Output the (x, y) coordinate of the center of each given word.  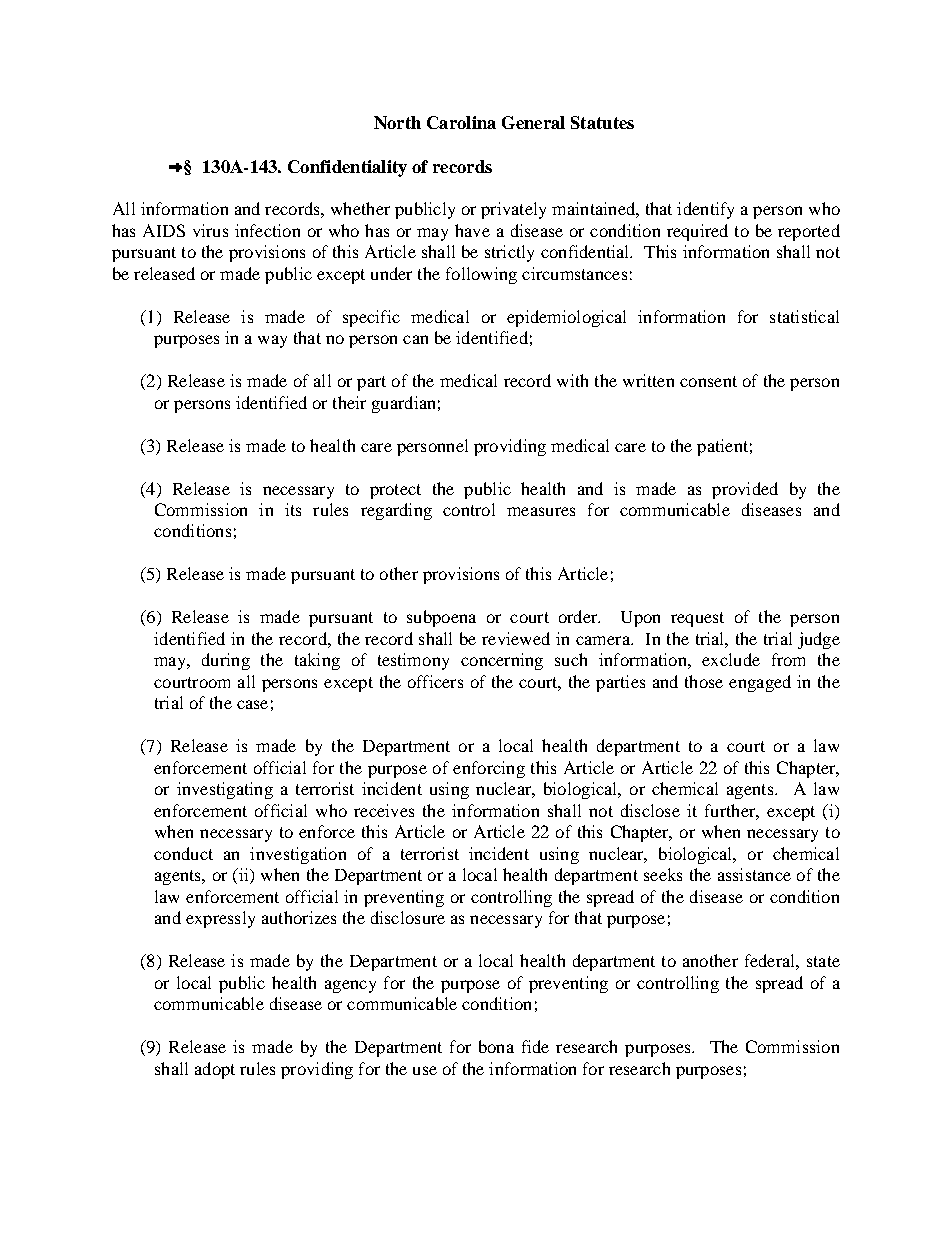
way (272, 341)
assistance (754, 874)
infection (267, 230)
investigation (298, 855)
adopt (215, 1070)
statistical (804, 316)
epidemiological (566, 318)
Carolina (461, 122)
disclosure (408, 917)
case (252, 704)
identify (705, 210)
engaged (760, 683)
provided (745, 490)
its (293, 509)
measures (541, 511)
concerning (502, 661)
